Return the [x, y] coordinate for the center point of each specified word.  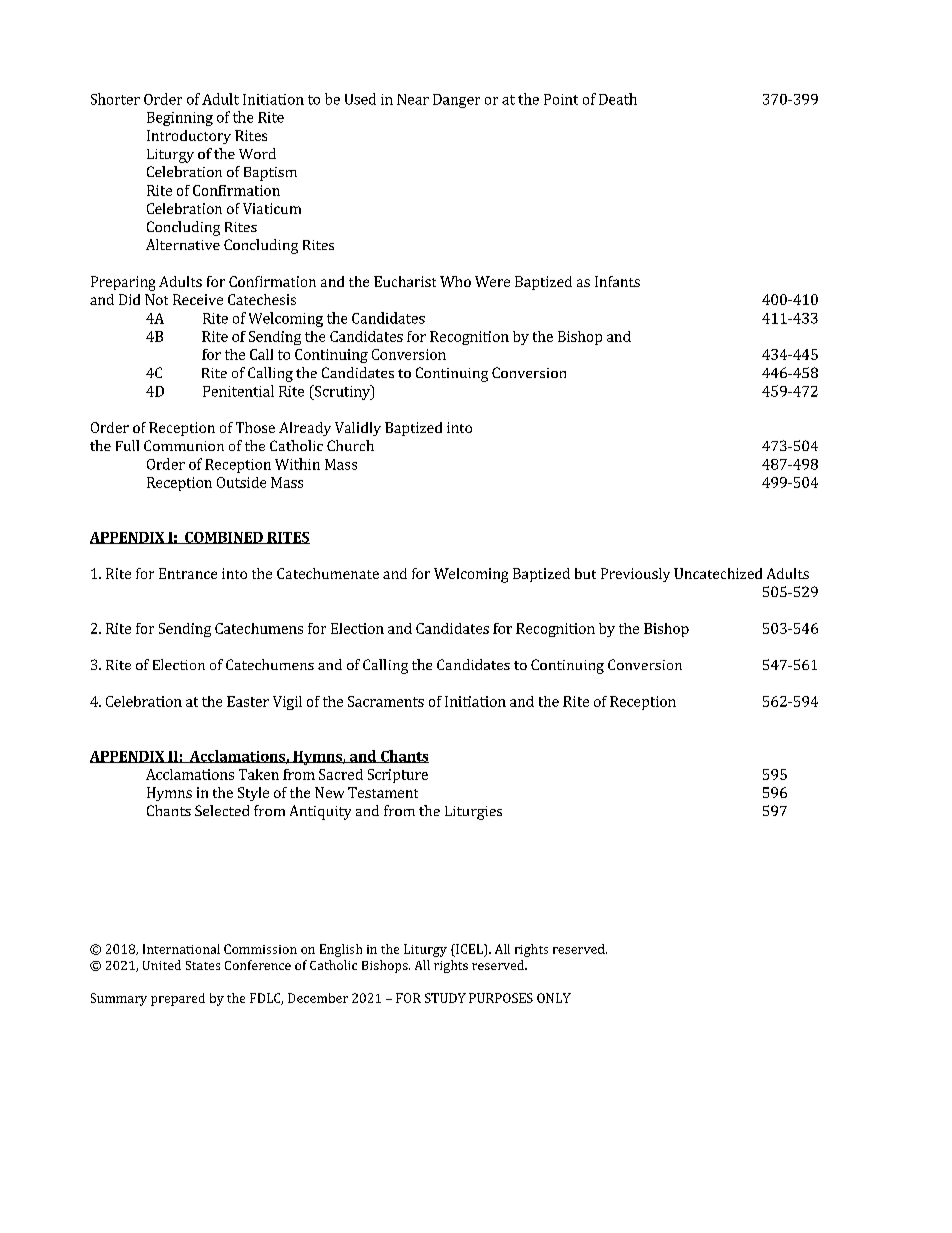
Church [350, 445]
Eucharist [405, 281]
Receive [198, 299]
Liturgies [473, 813]
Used [360, 99]
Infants [617, 281]
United [162, 965]
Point [561, 99]
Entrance [188, 573]
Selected [222, 810]
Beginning [180, 119]
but [585, 573]
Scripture [398, 776]
